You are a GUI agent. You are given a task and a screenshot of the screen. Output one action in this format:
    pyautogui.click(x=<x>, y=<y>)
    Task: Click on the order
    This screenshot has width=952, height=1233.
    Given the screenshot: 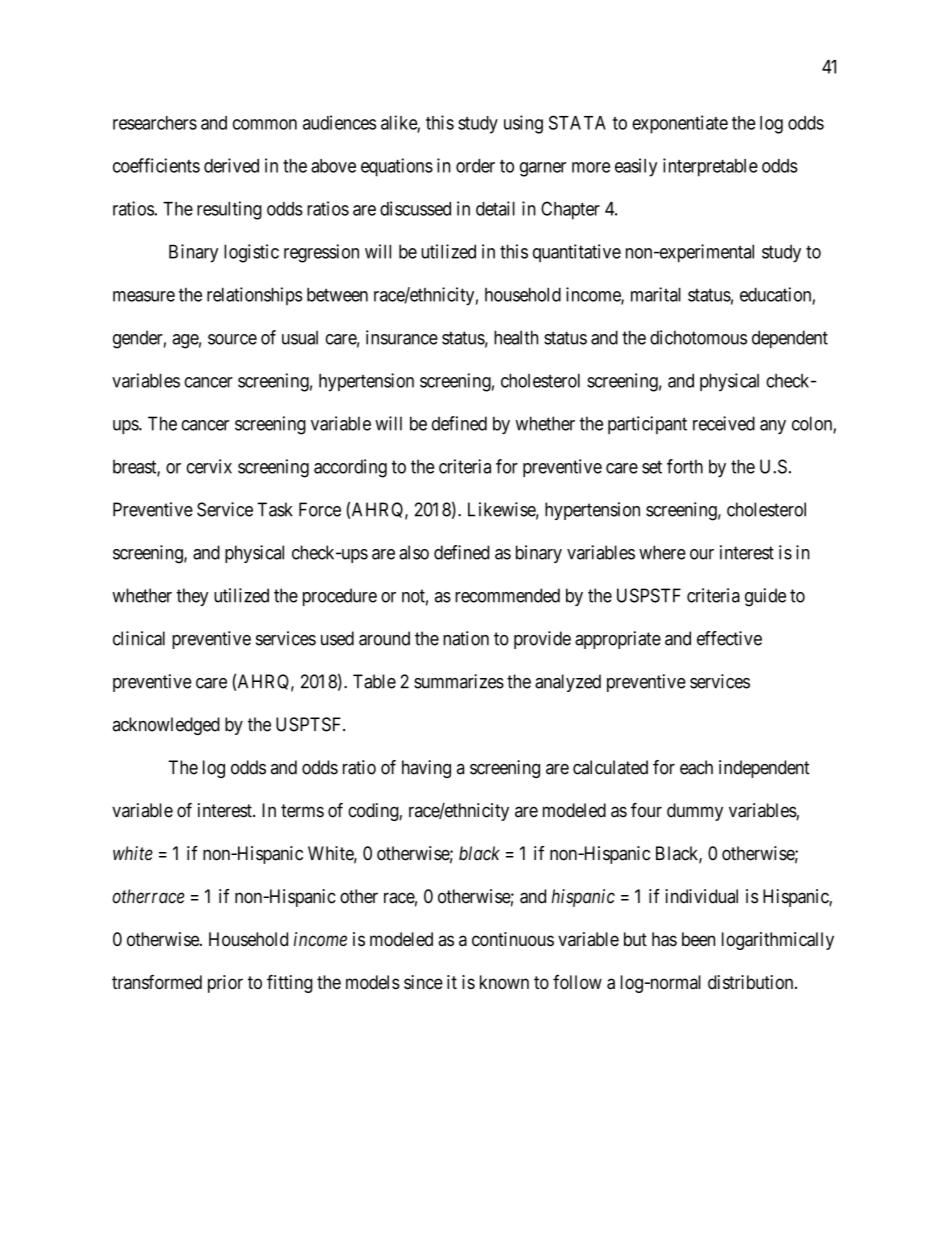 What is the action you would take?
    pyautogui.click(x=475, y=166)
